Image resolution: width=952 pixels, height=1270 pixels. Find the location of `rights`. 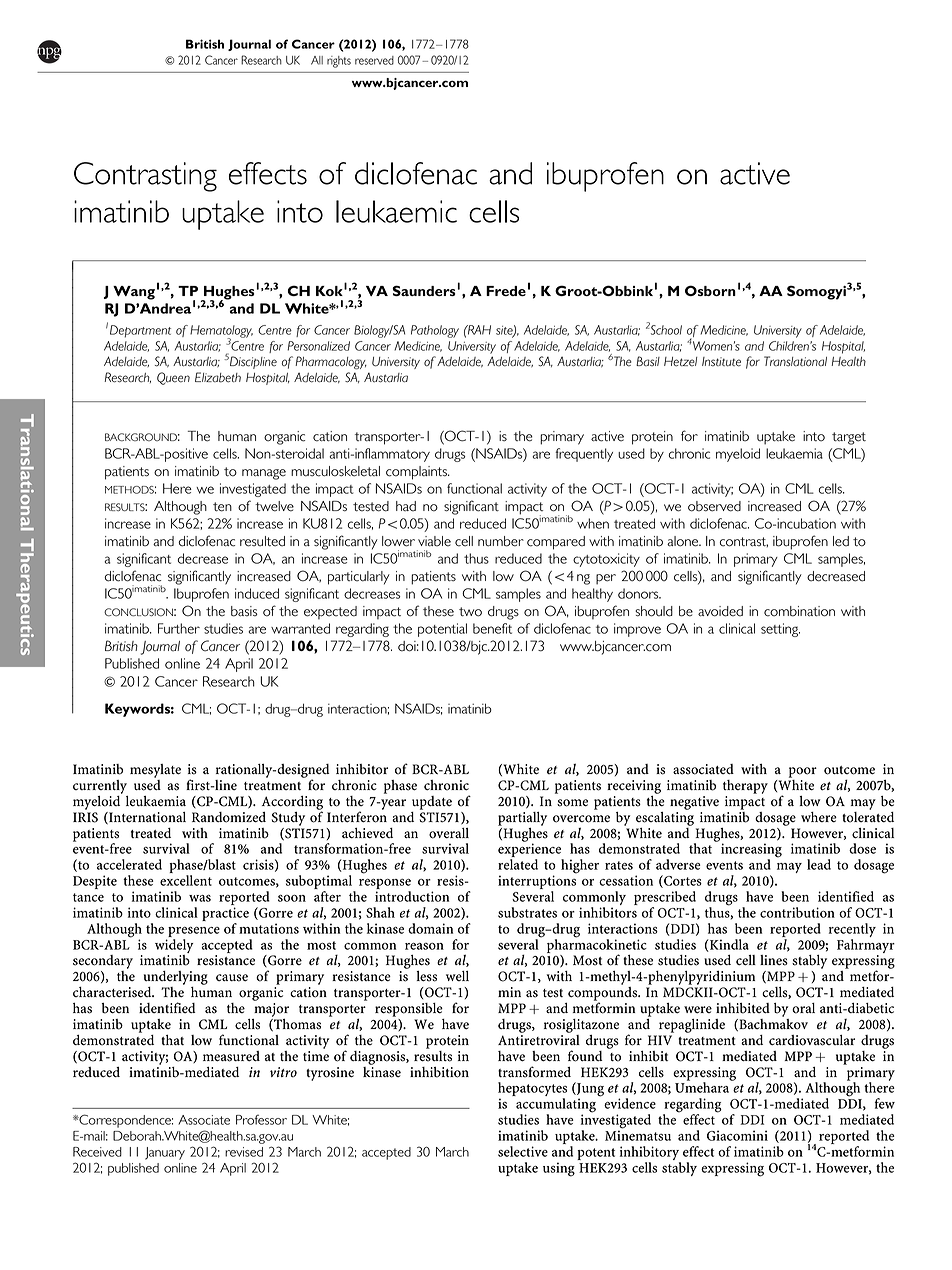

rights is located at coordinates (339, 62).
